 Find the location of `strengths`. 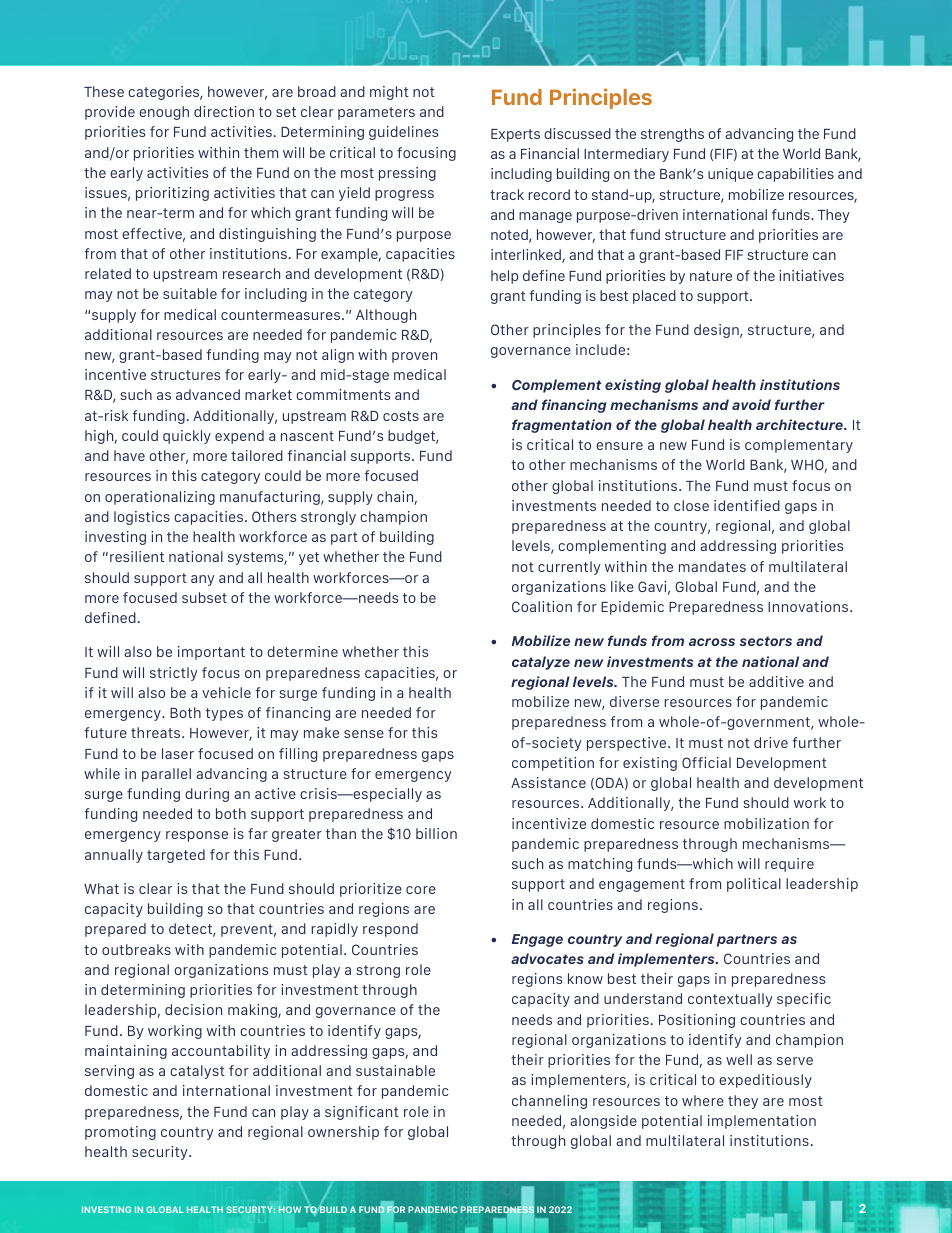

strengths is located at coordinates (672, 135).
